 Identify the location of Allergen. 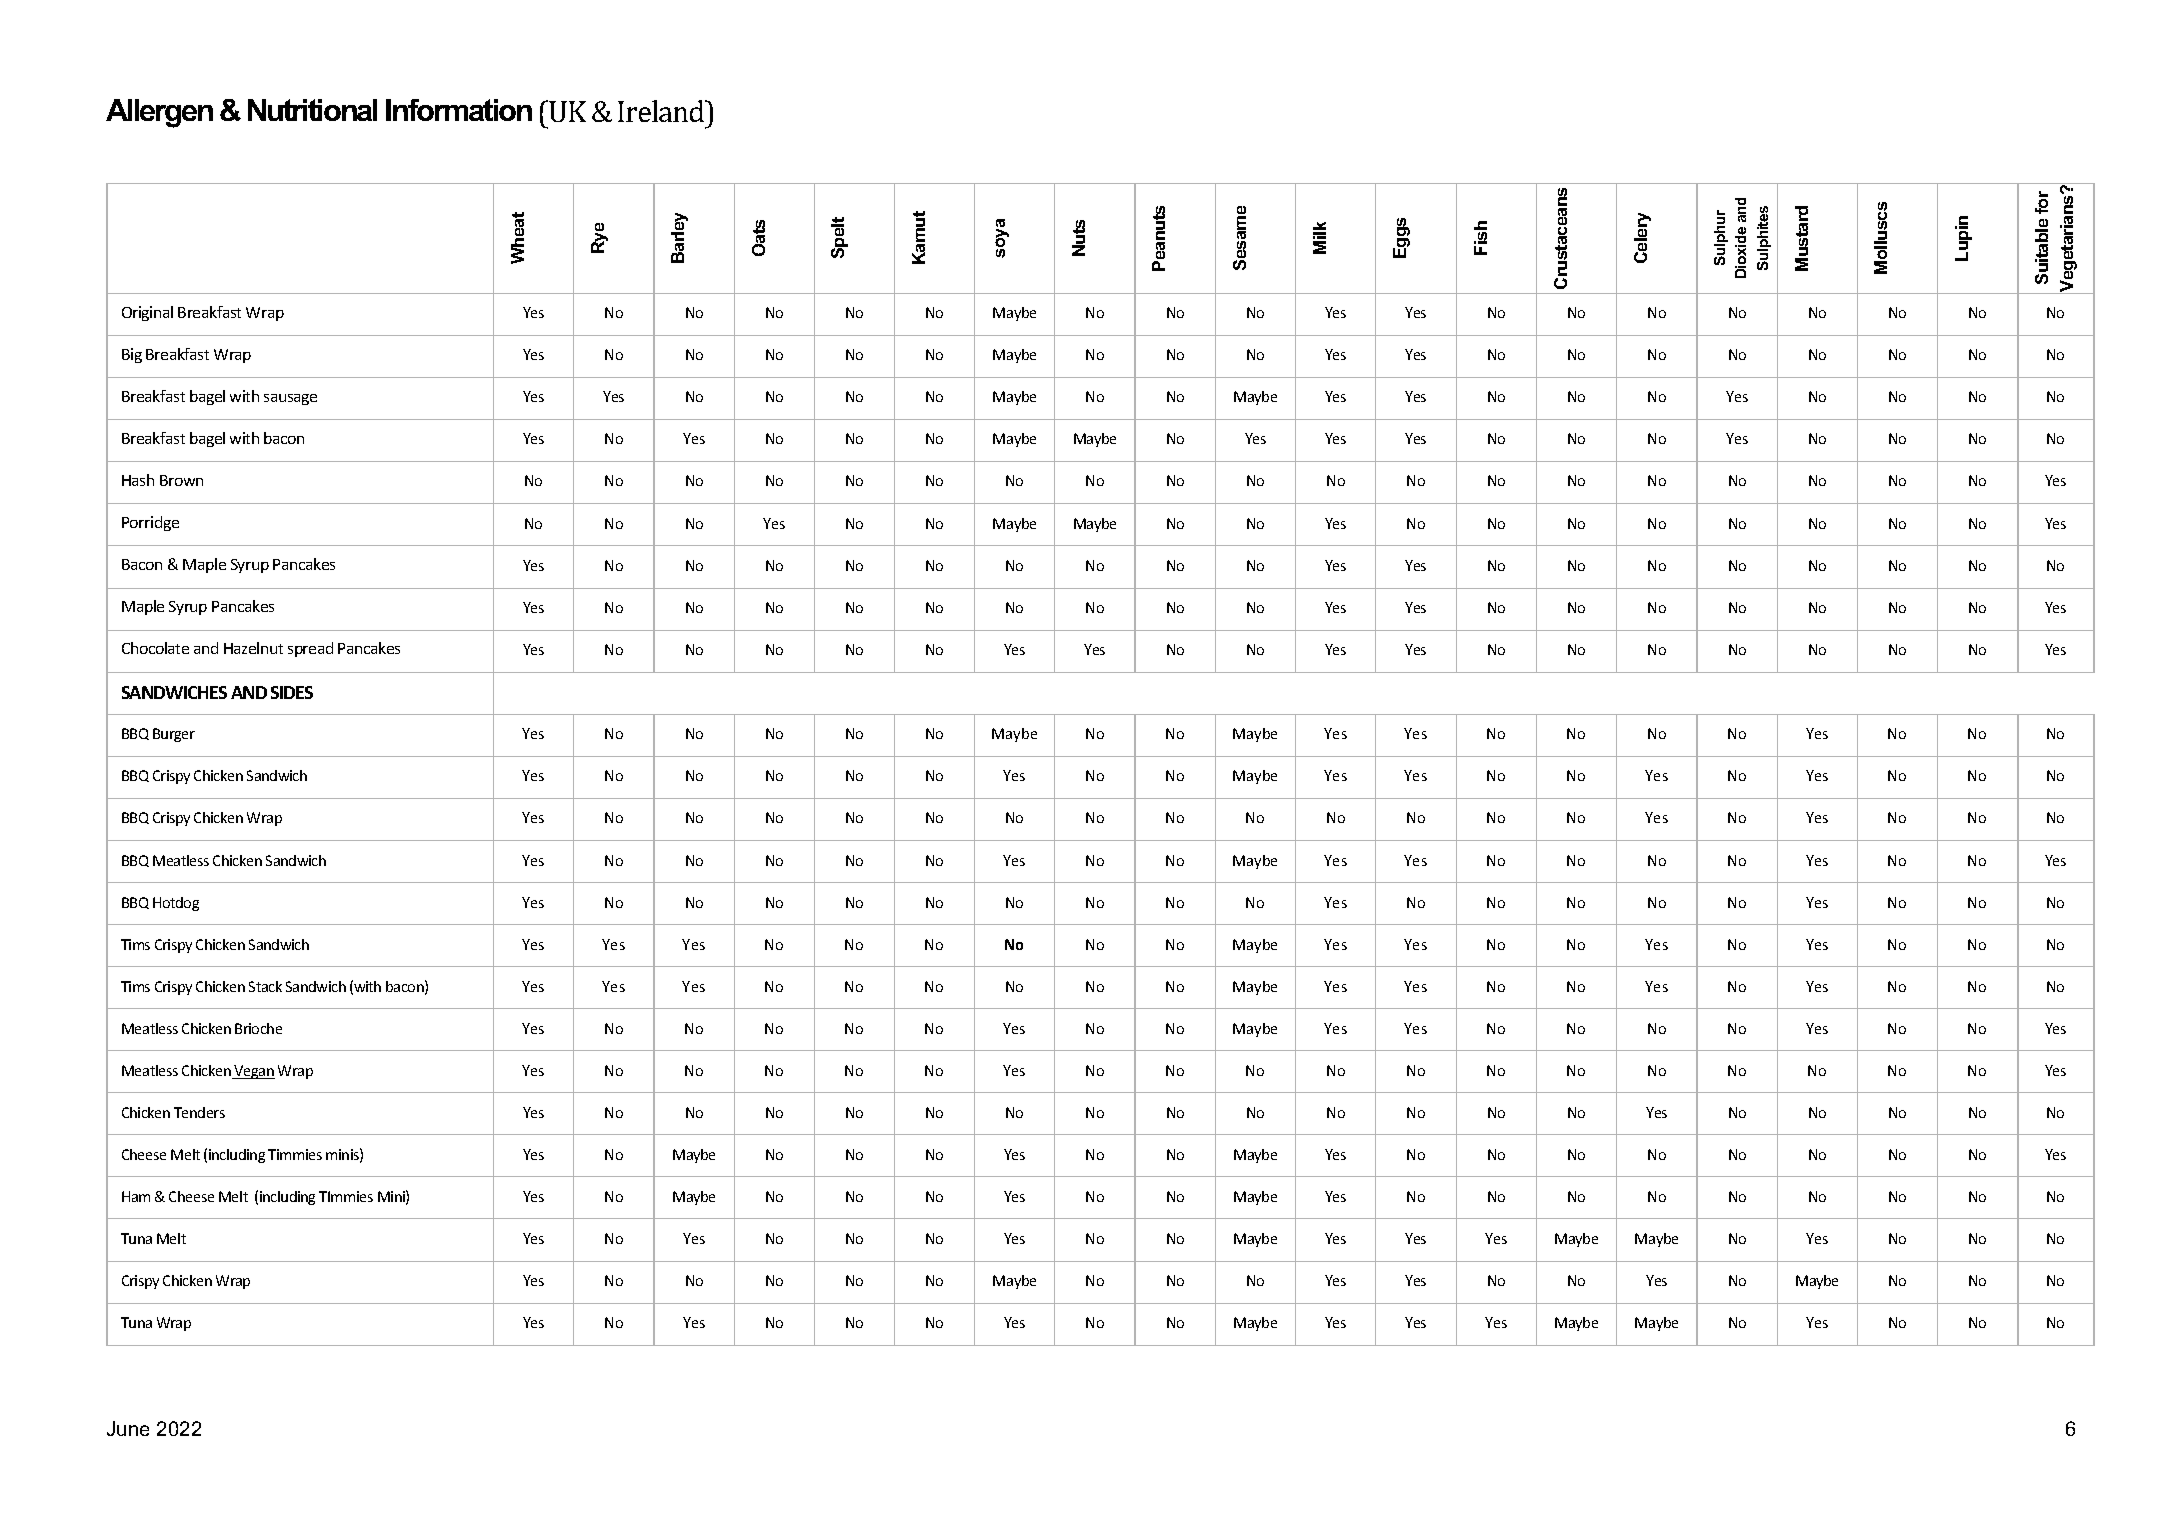
(159, 113).
